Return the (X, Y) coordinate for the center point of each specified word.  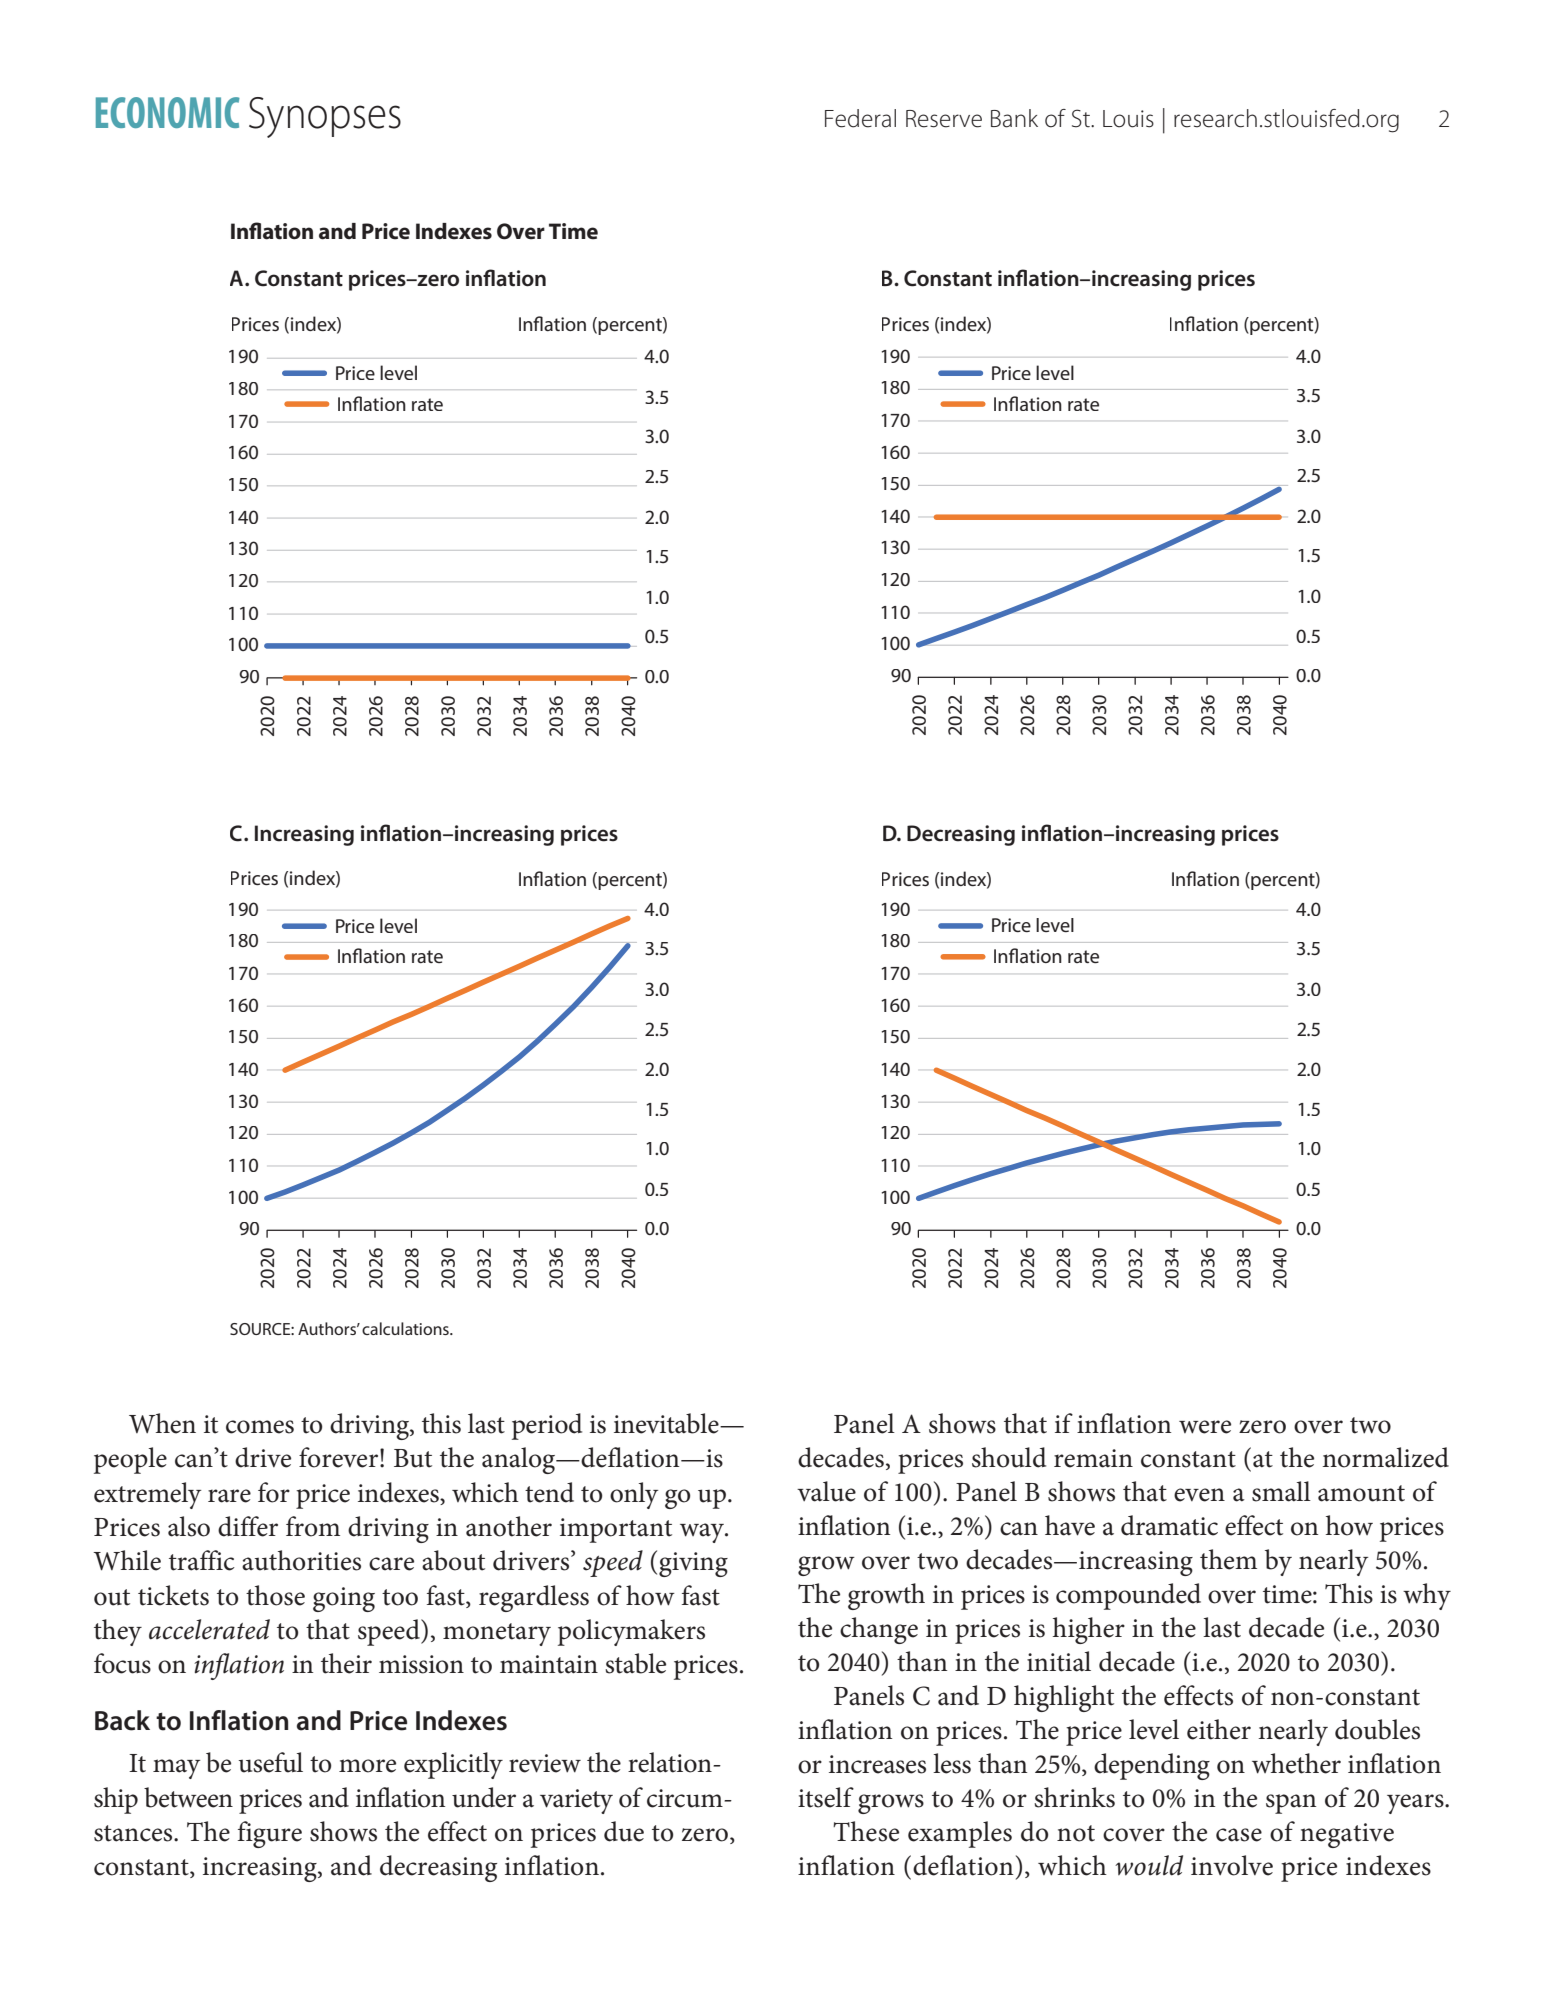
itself (826, 1797)
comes (260, 1427)
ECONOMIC (168, 112)
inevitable (667, 1423)
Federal (860, 118)
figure (270, 1834)
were (1205, 1427)
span (1291, 1804)
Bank (1014, 118)
